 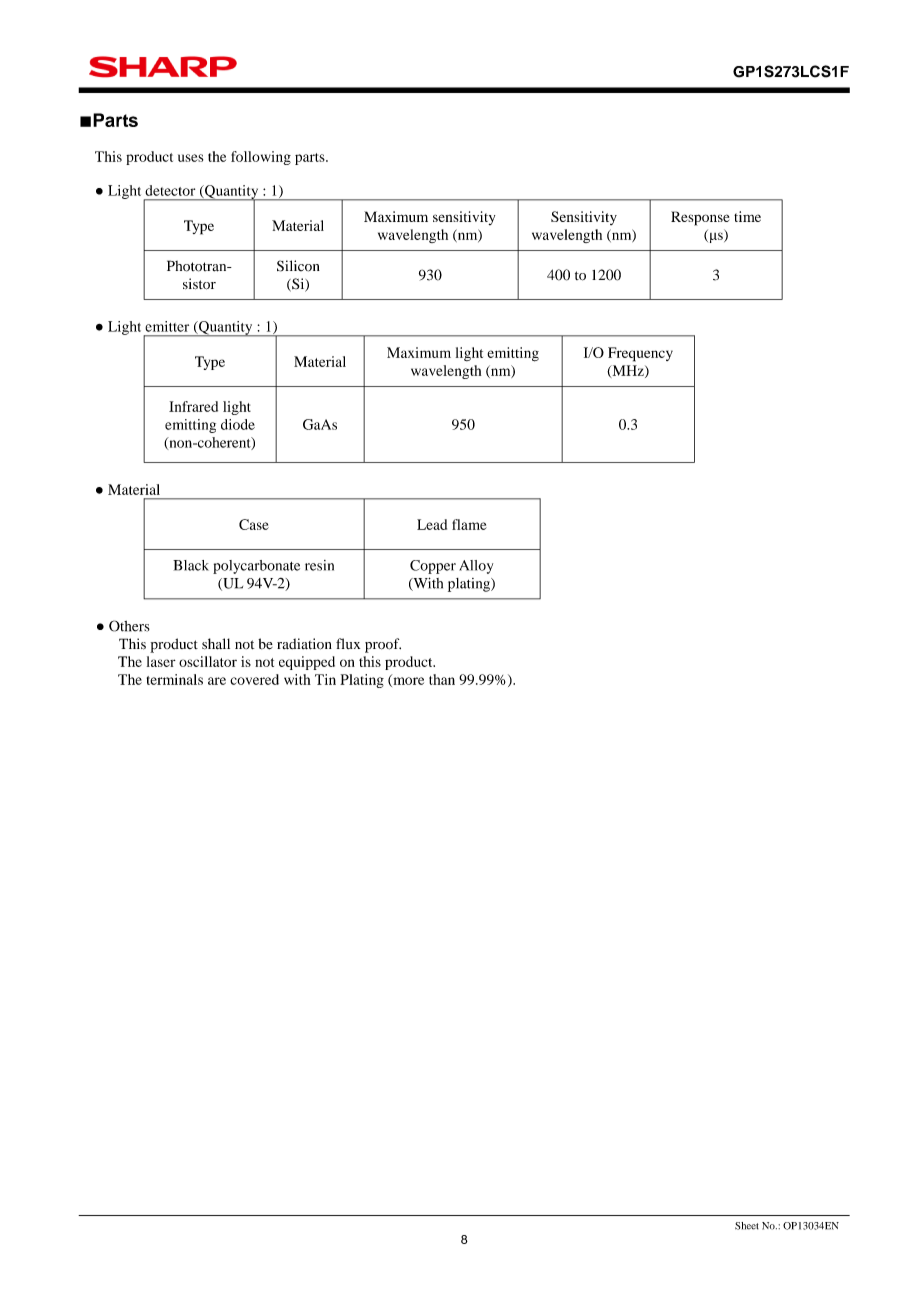 What do you see at coordinates (700, 218) in the image?
I see `Response` at bounding box center [700, 218].
